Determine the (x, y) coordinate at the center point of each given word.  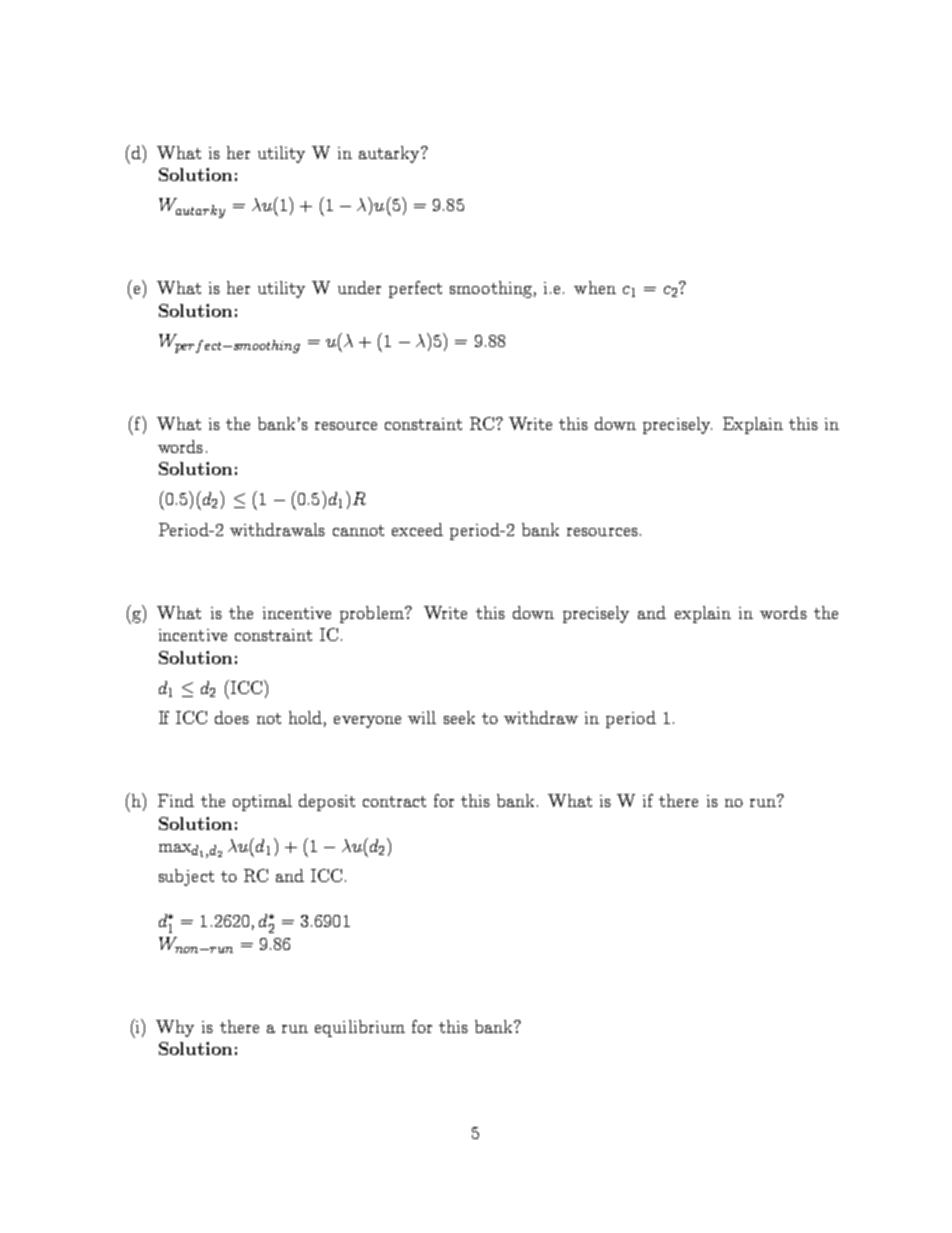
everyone (367, 722)
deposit (327, 802)
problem (373, 614)
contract (394, 801)
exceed (417, 529)
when (595, 287)
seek (459, 717)
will (422, 717)
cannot (358, 530)
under (359, 287)
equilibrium (360, 1028)
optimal (262, 802)
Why (175, 1028)
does (232, 717)
